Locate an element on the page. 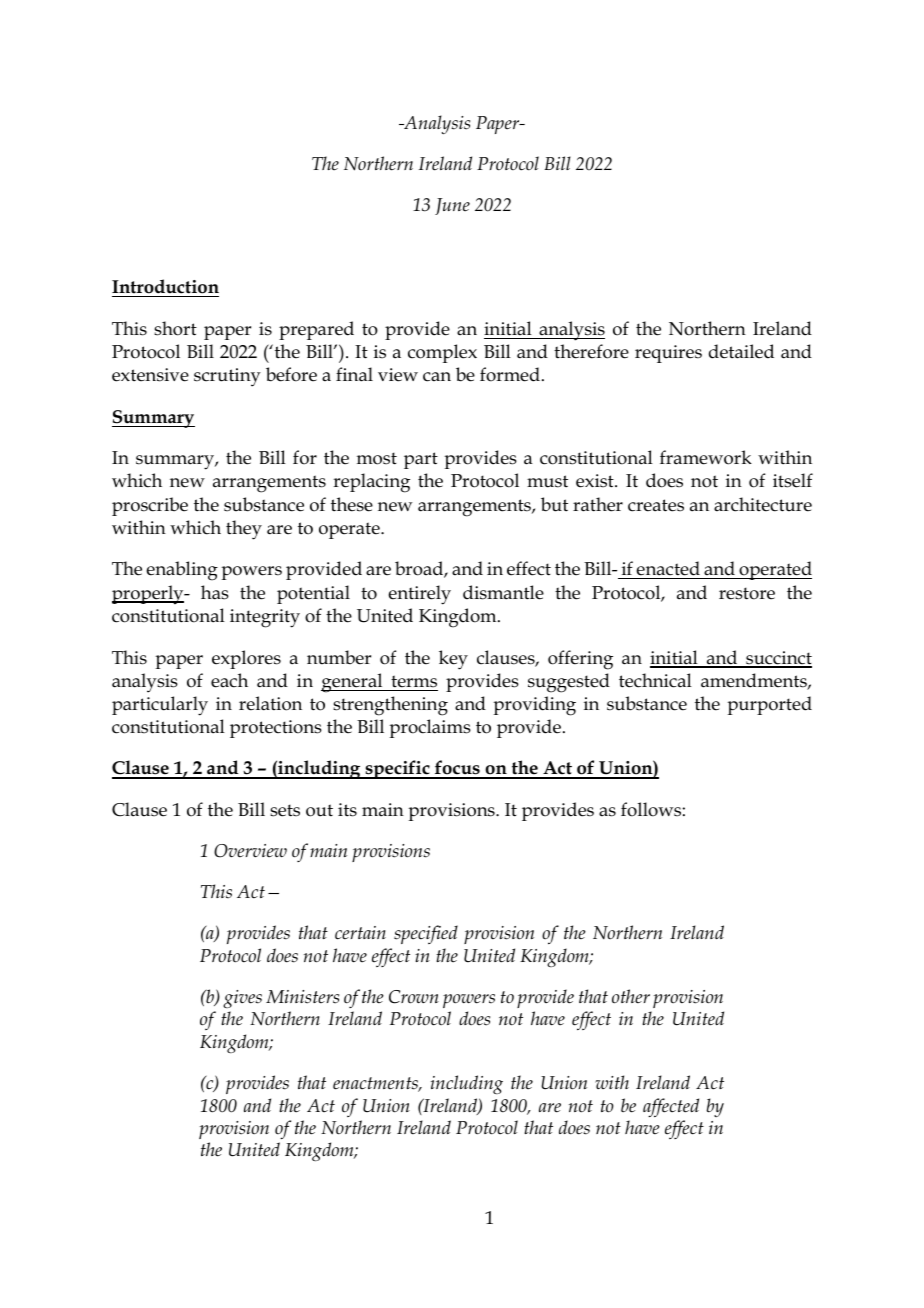 Image resolution: width=924 pixels, height=1308 pixels. key is located at coordinates (453, 660).
